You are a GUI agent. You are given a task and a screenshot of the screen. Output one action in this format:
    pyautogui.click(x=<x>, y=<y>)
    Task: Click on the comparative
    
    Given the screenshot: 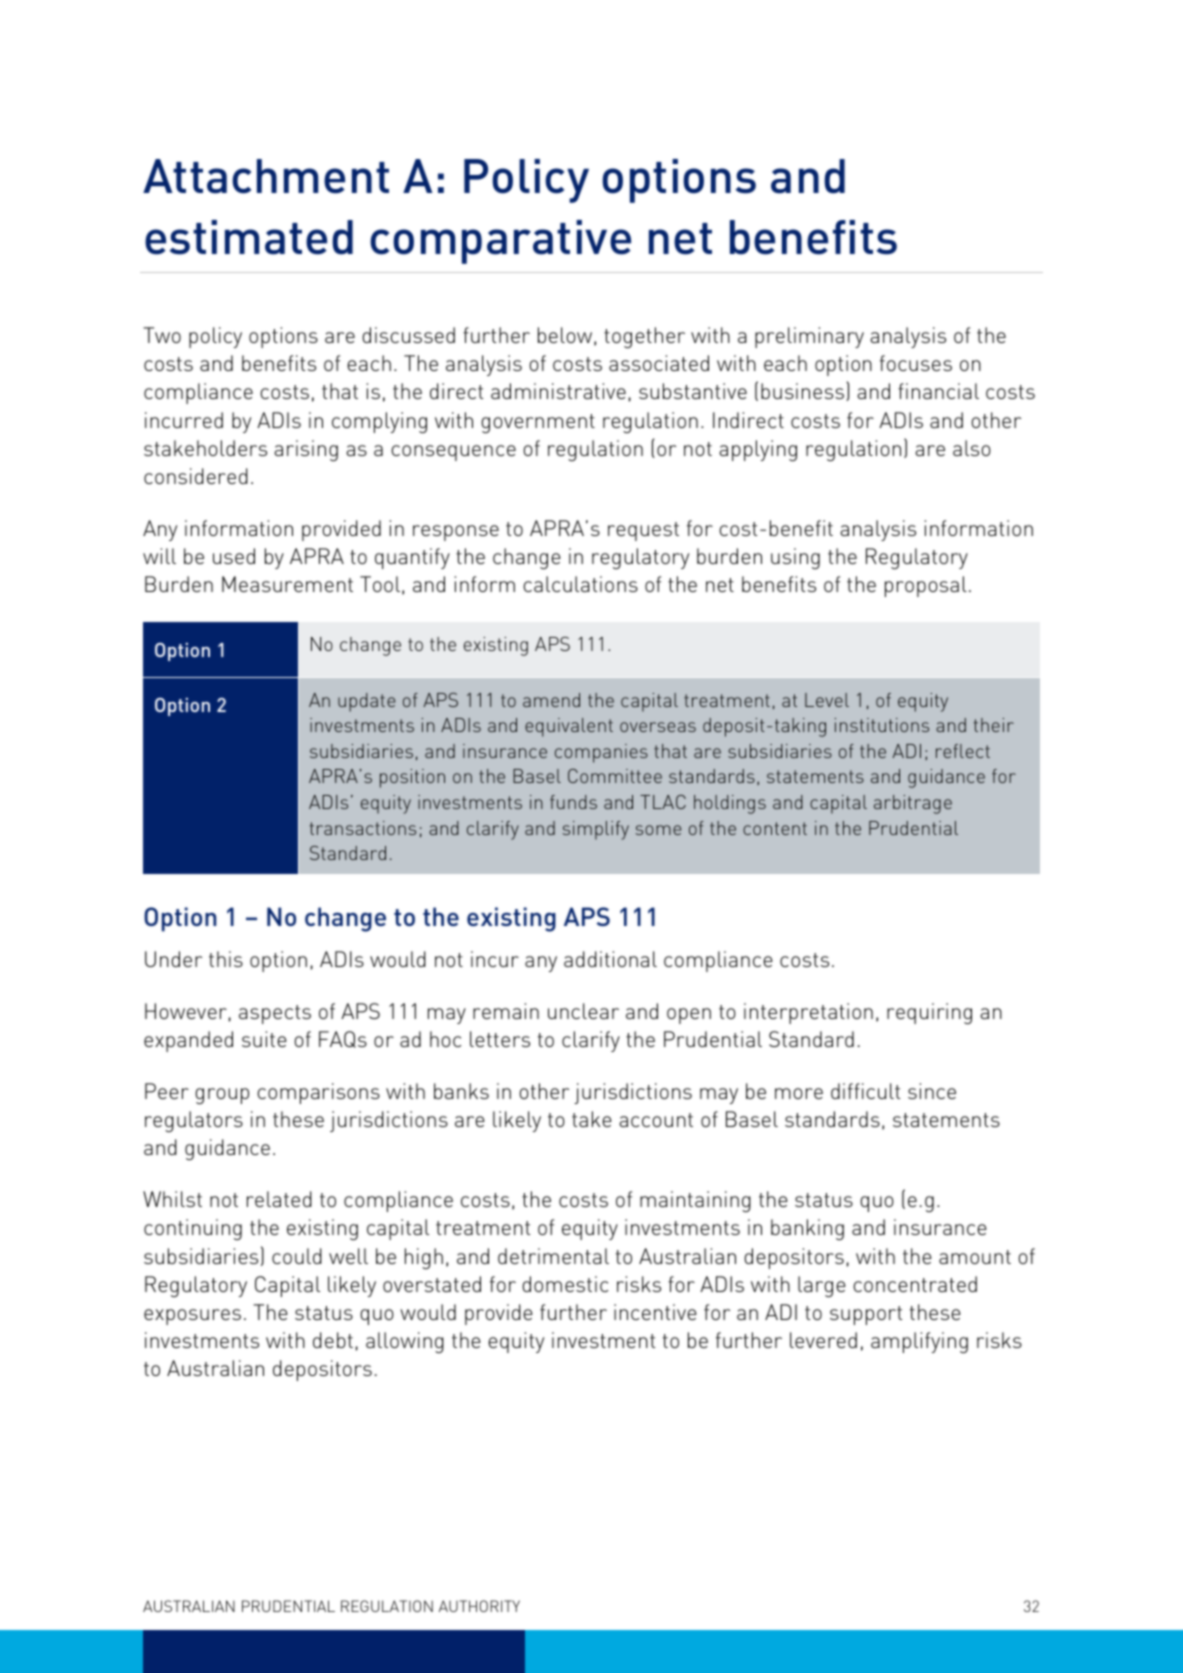 What is the action you would take?
    pyautogui.click(x=500, y=242)
